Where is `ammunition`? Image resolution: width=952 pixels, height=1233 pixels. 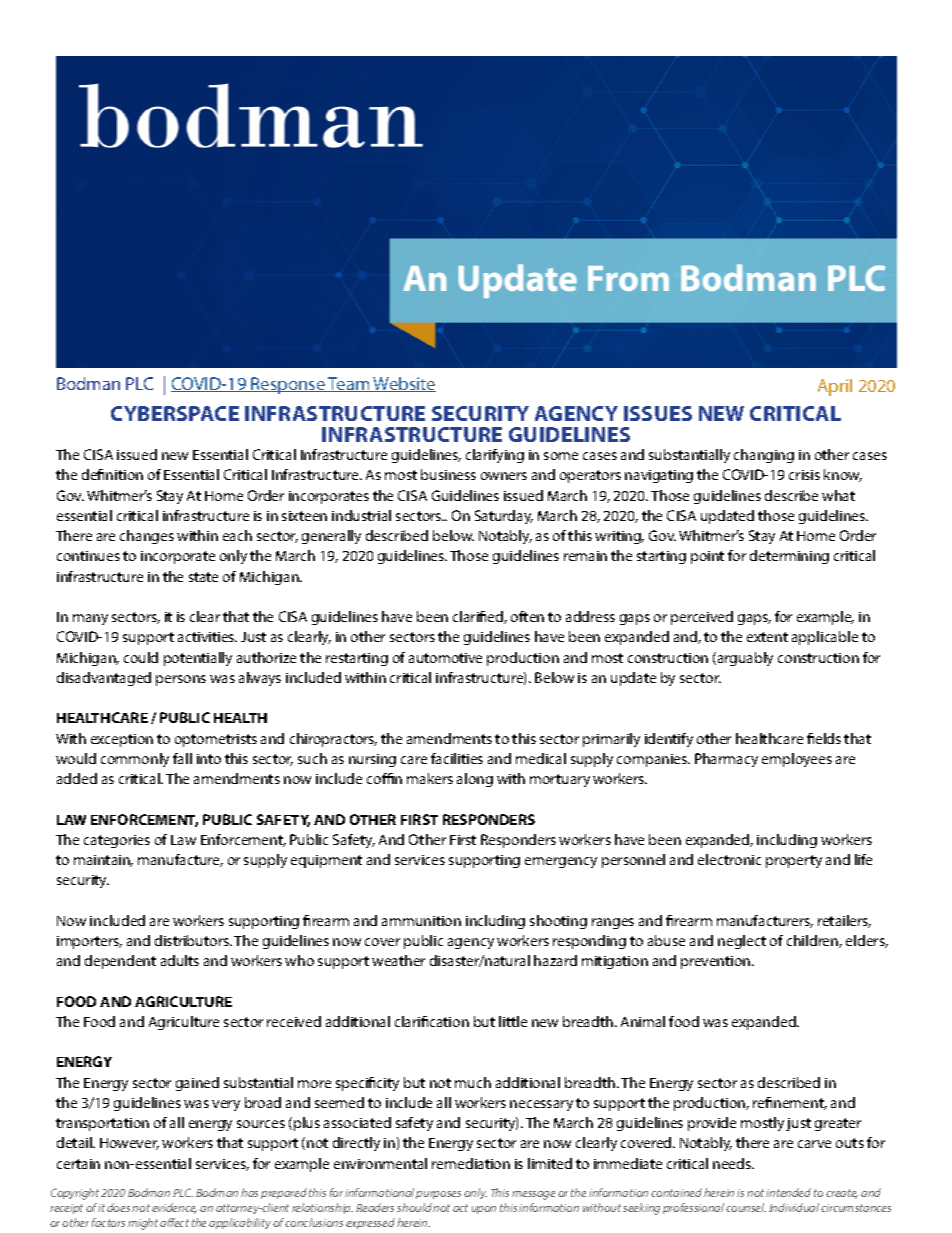 ammunition is located at coordinates (421, 921).
